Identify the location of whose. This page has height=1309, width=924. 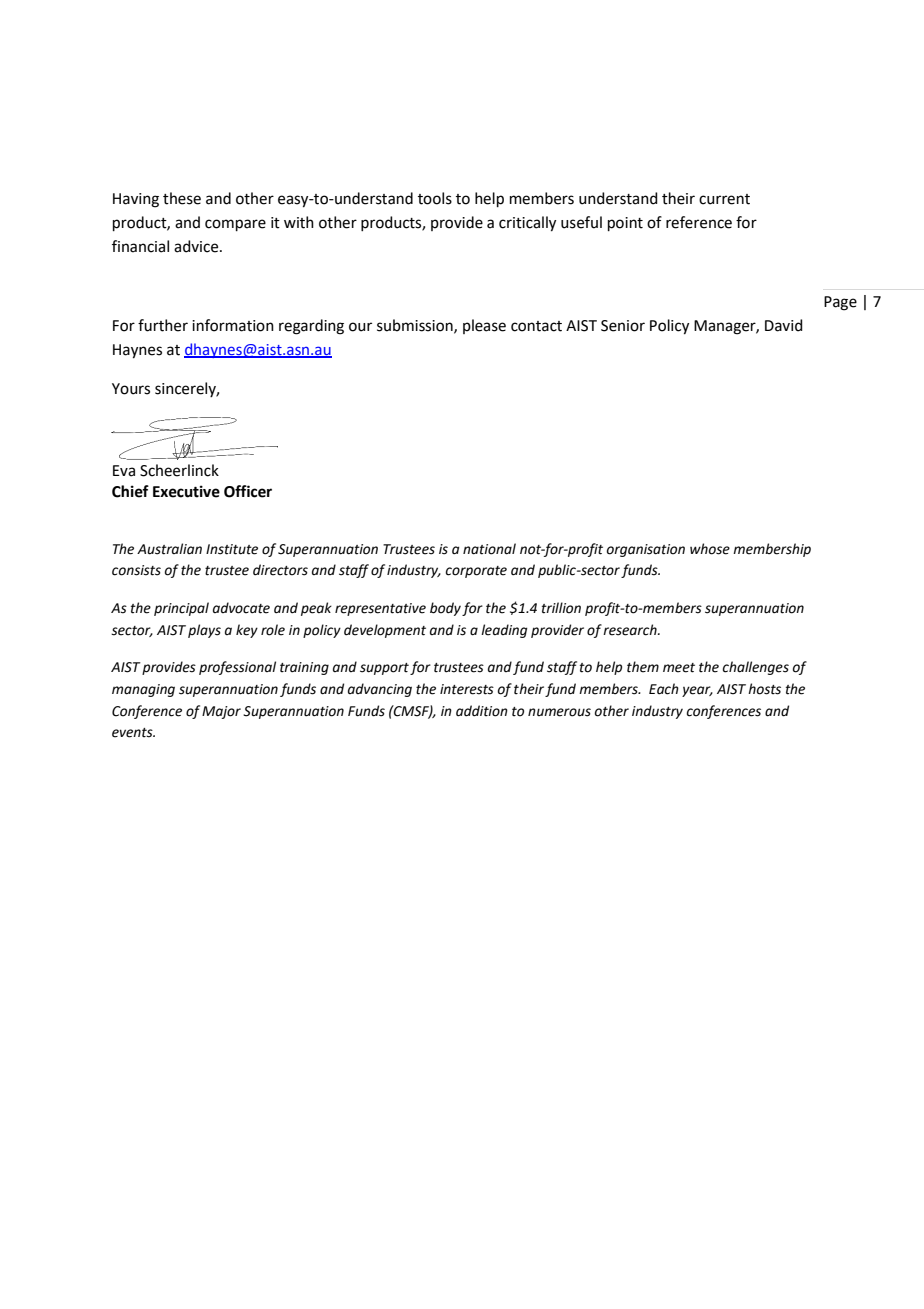
(710, 549).
